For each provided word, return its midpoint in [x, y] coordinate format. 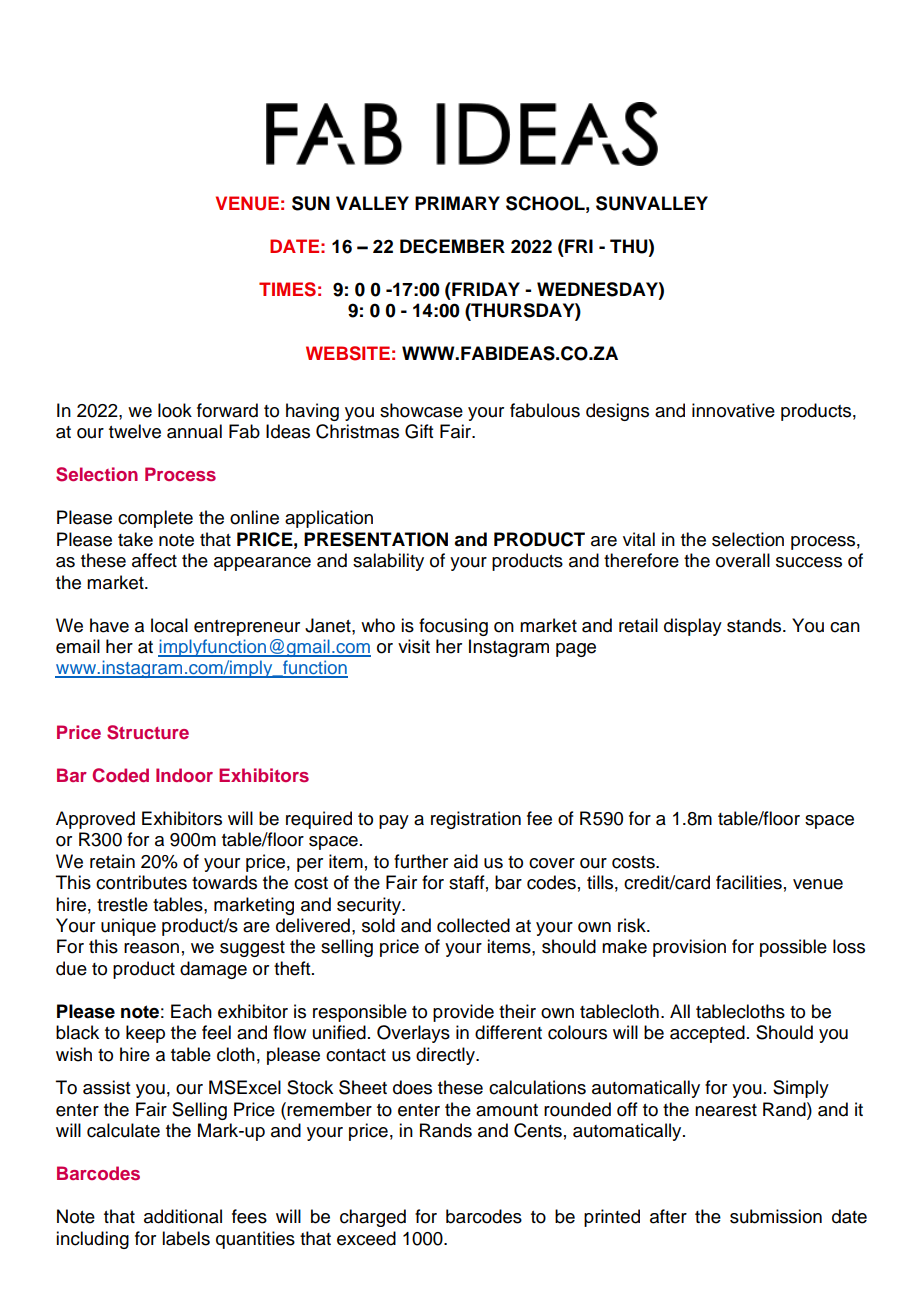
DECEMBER [452, 246]
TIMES [287, 289]
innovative [733, 410]
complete [155, 519]
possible [793, 948]
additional [183, 1216]
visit [414, 646]
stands [755, 625]
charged [373, 1218]
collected [473, 925]
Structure [148, 732]
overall [743, 560]
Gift [419, 431]
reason [151, 948]
